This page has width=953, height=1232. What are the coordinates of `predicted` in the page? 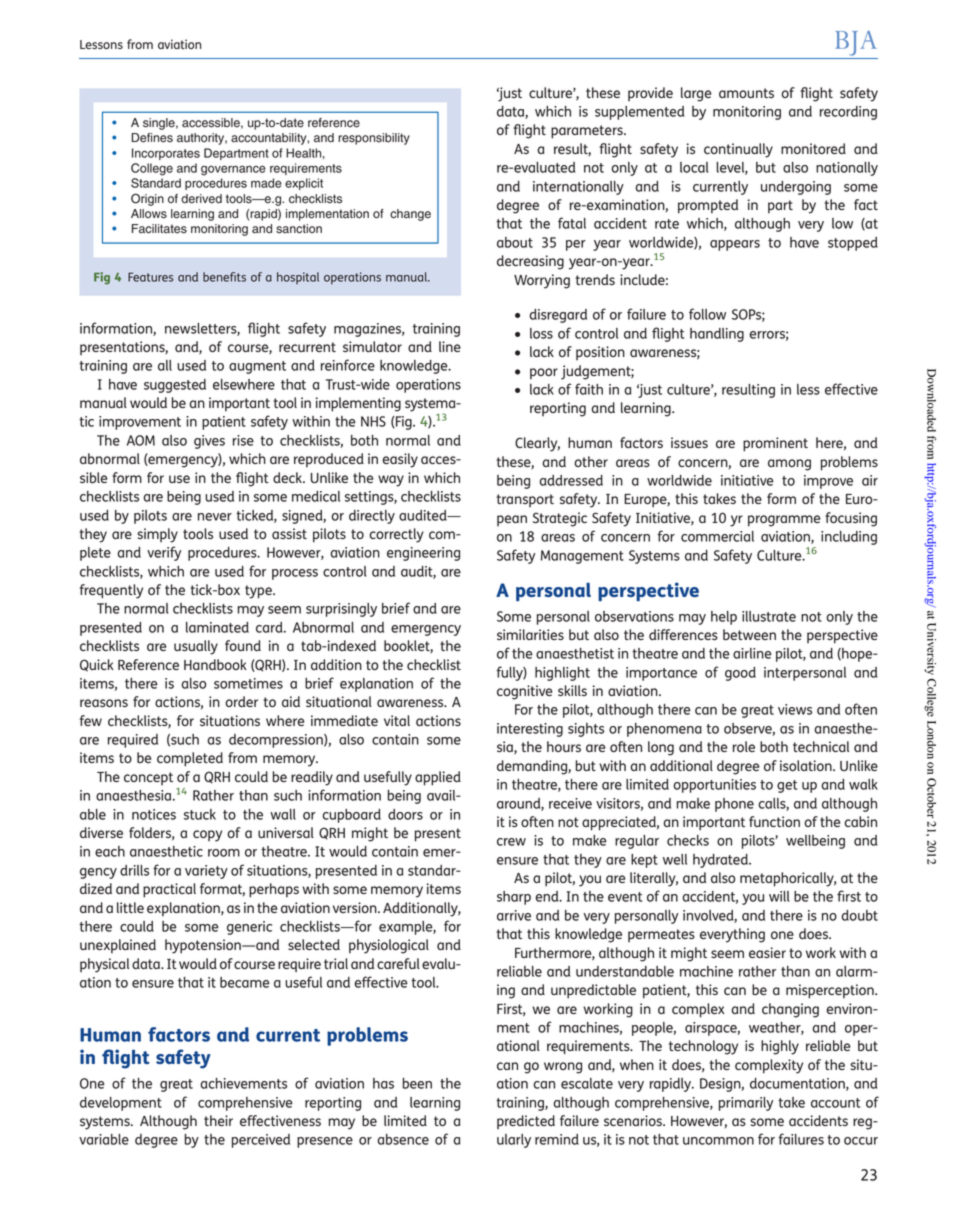 It's located at (526, 1122).
